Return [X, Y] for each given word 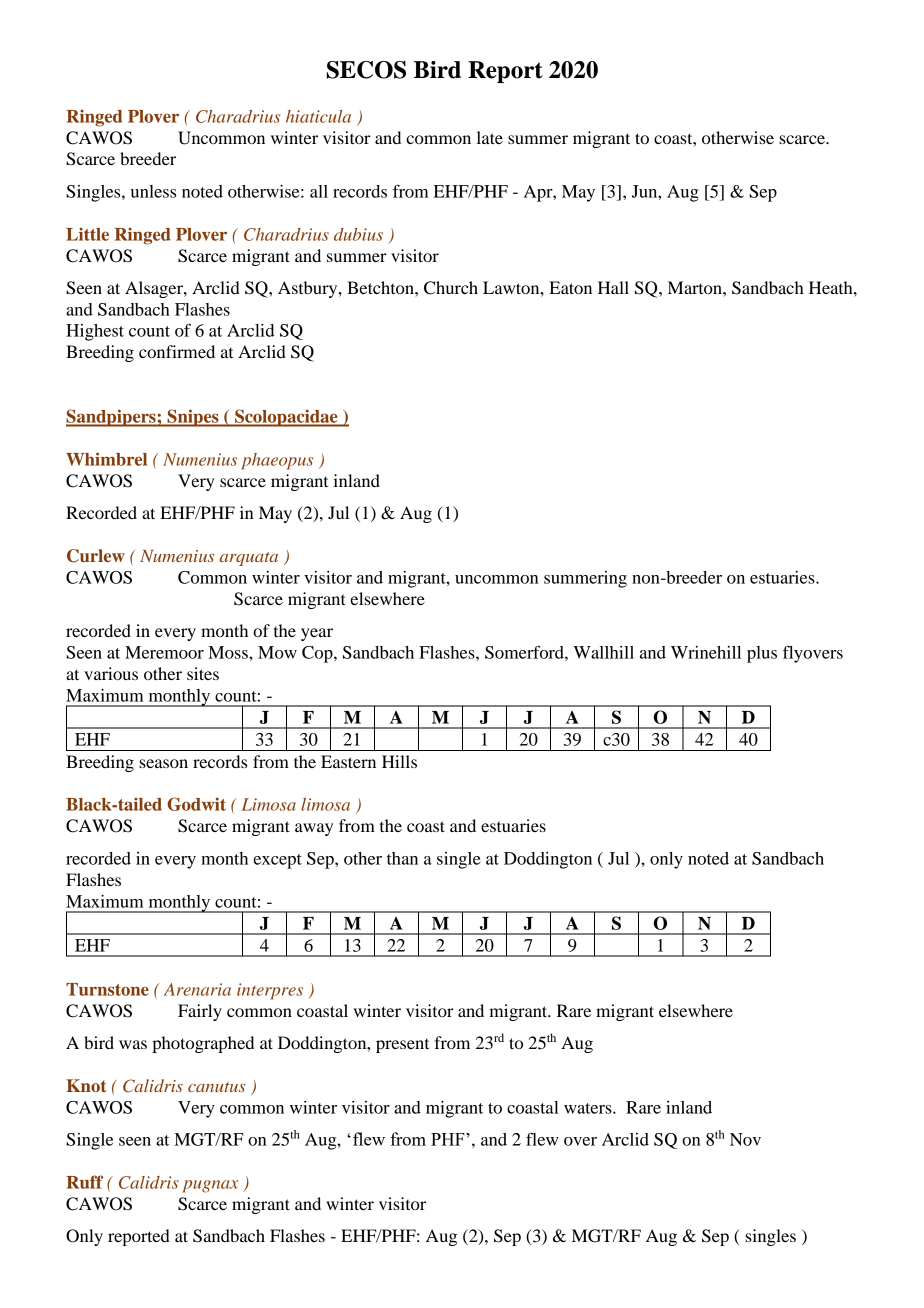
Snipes [193, 418]
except [277, 861]
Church [451, 288]
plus [762, 654]
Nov [745, 1139]
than [402, 858]
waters [589, 1108]
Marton [696, 287]
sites [203, 673]
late [490, 137]
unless [153, 191]
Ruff [84, 1182]
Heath [832, 287]
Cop [318, 654]
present [402, 1046]
